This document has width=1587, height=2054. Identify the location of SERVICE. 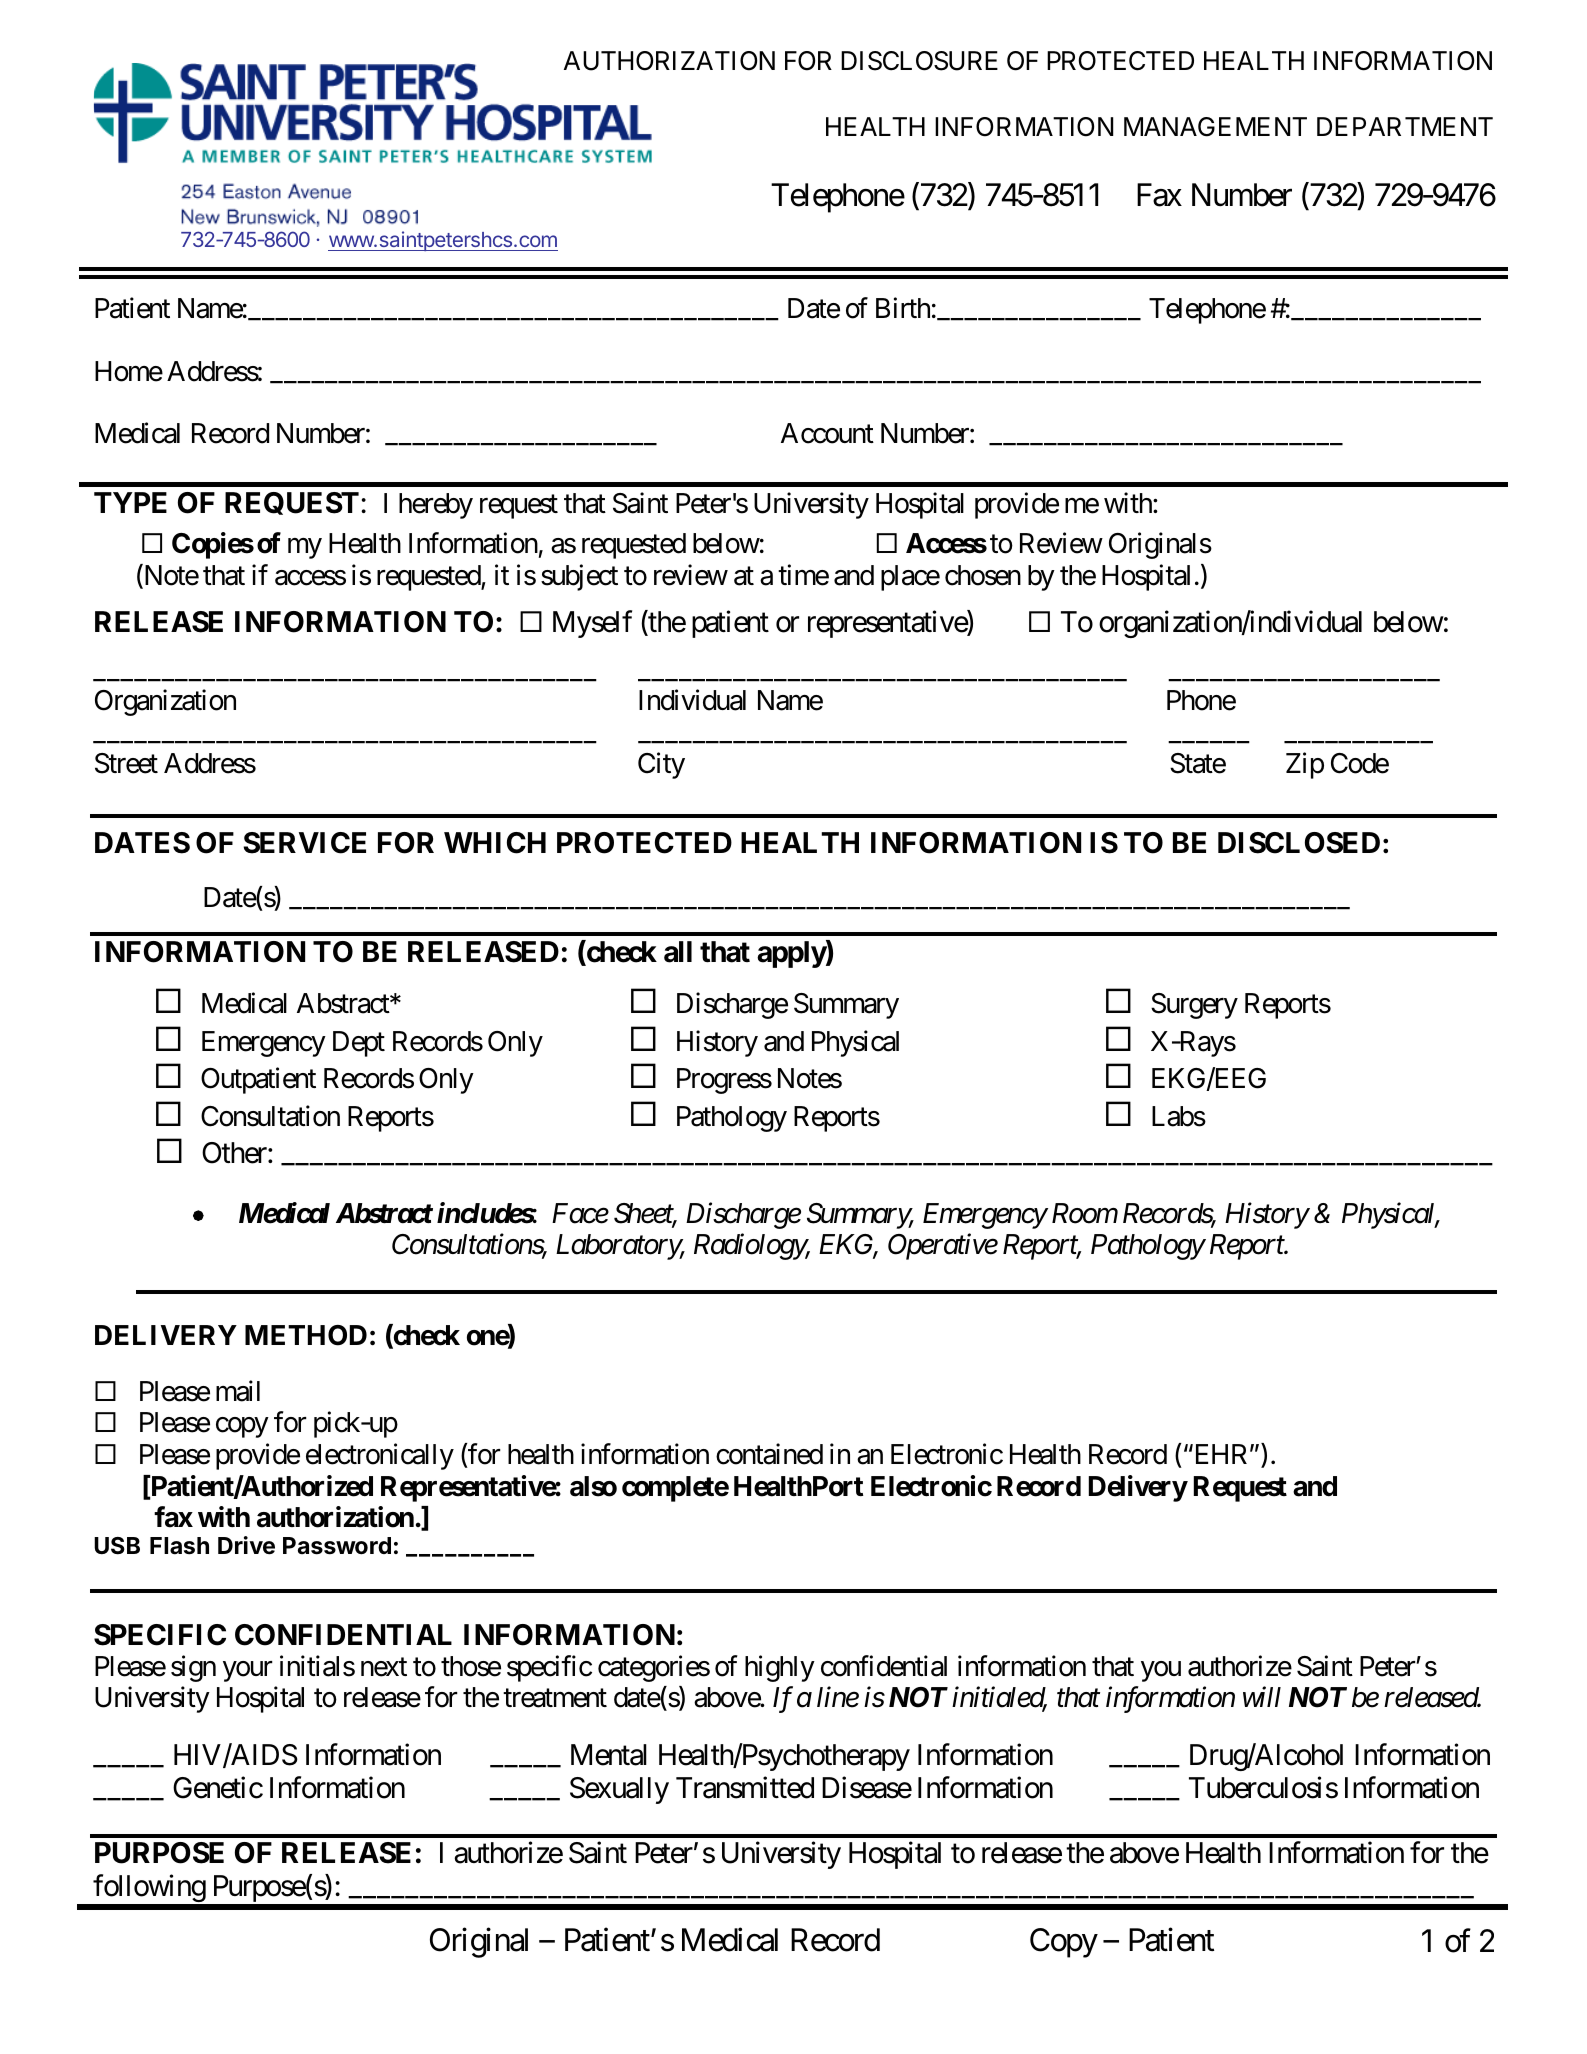
(304, 843).
